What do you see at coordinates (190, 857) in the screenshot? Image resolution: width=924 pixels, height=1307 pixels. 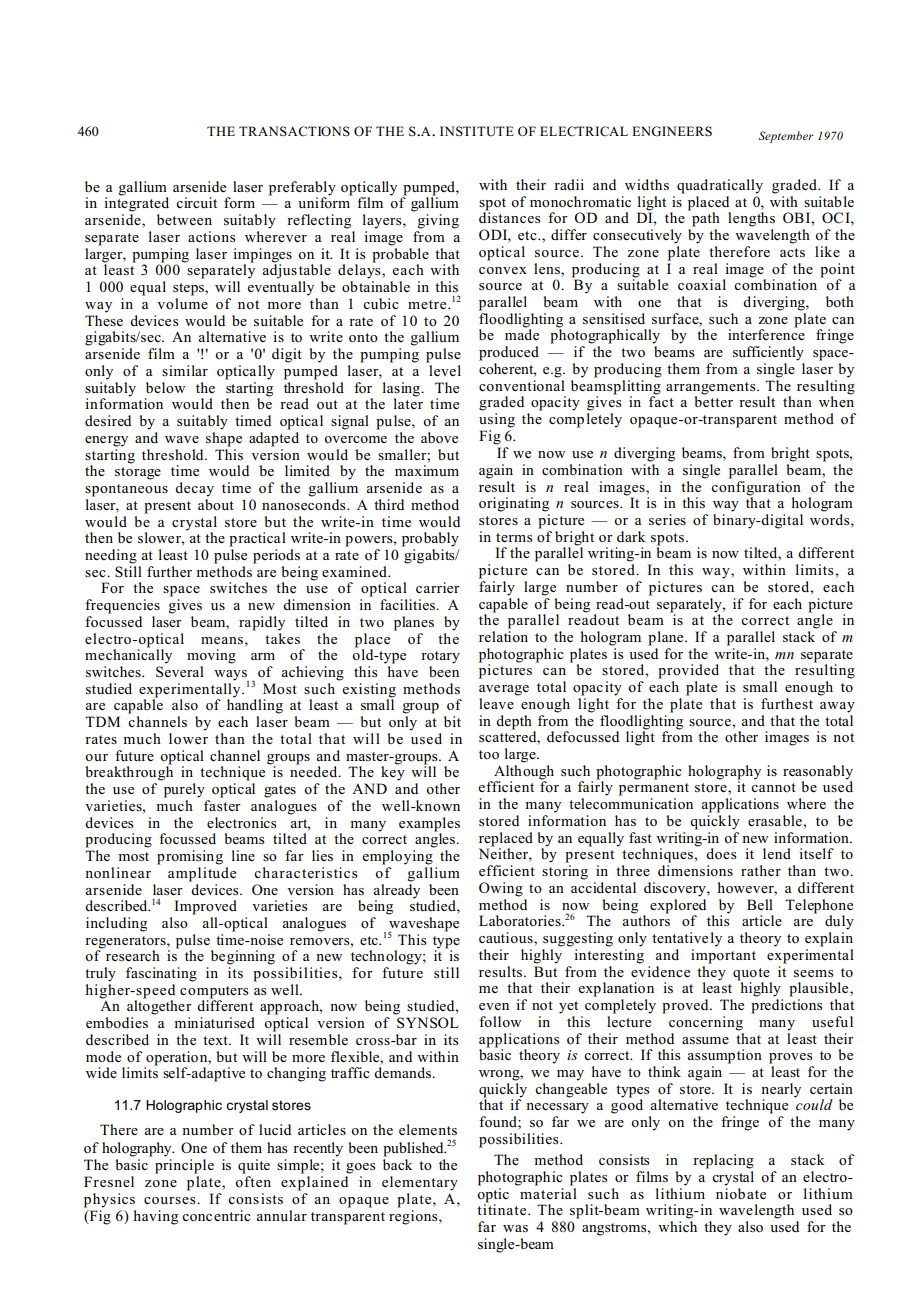 I see `promising` at bounding box center [190, 857].
